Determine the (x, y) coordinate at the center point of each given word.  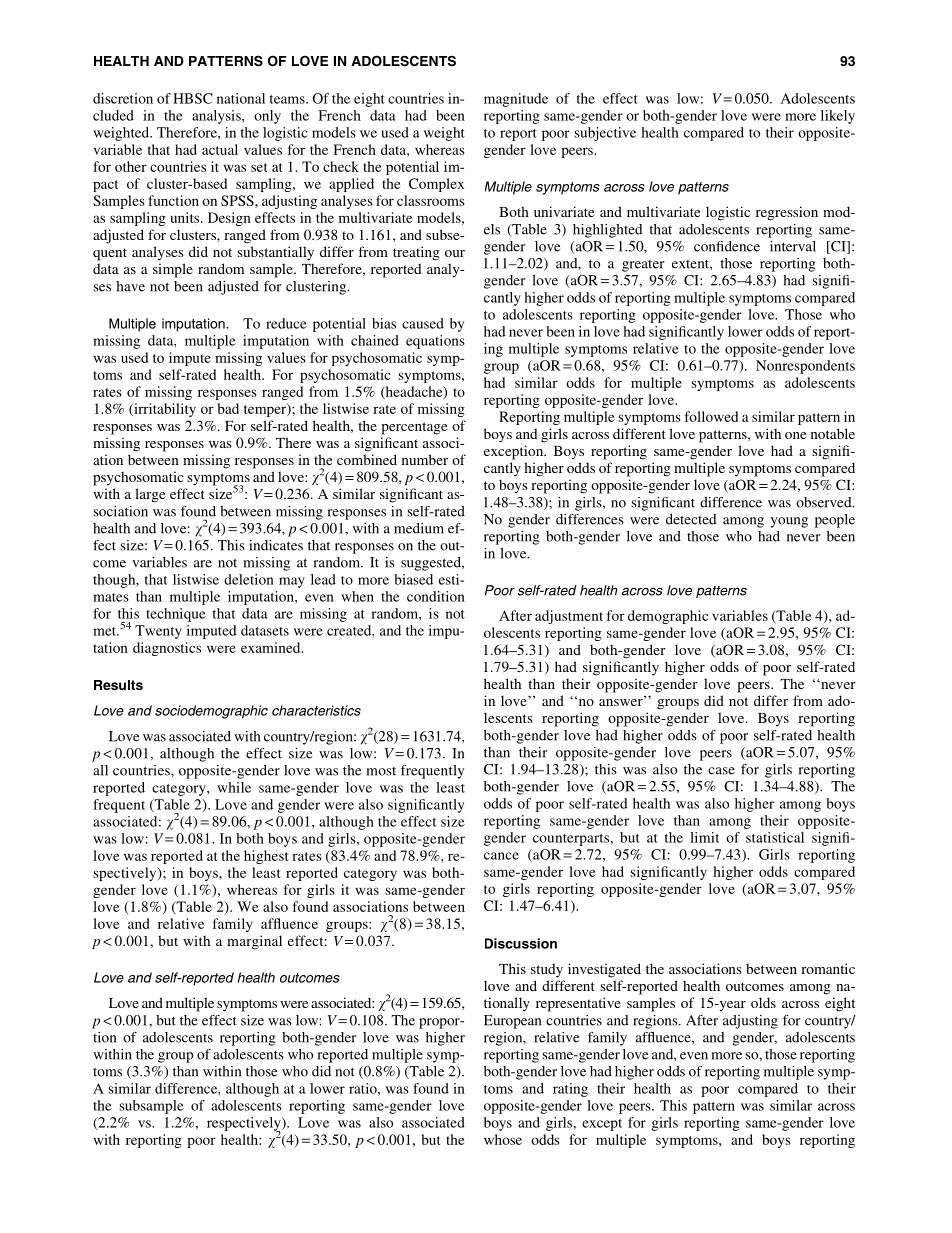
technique (176, 615)
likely (838, 117)
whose (503, 1139)
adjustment (569, 617)
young (789, 522)
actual (220, 149)
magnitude (516, 100)
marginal (254, 942)
